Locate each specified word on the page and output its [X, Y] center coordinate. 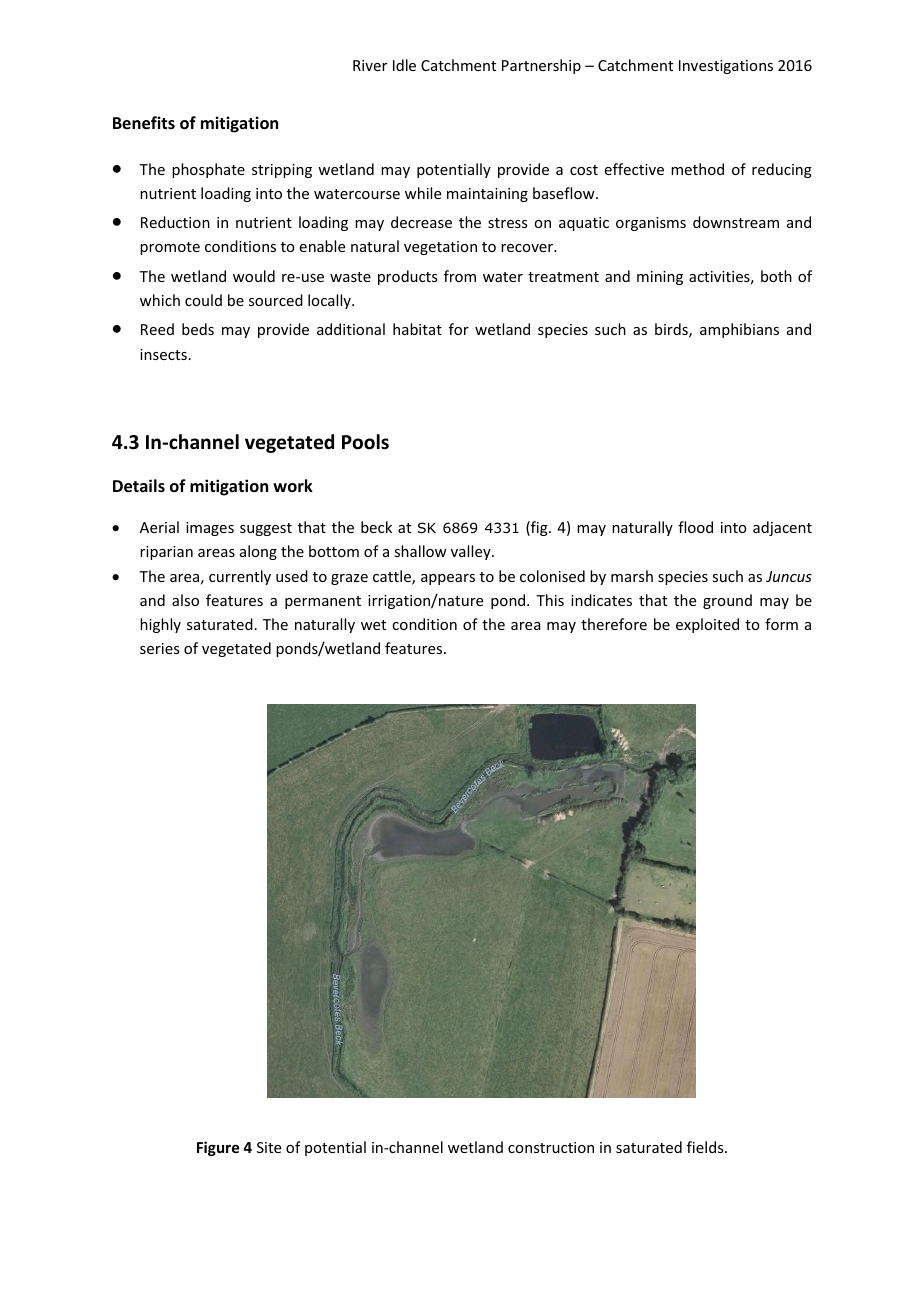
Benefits [144, 123]
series [159, 648]
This [550, 600]
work [293, 485]
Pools [365, 442]
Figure [218, 1148]
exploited [707, 625]
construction [551, 1147]
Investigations [726, 67]
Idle [404, 65]
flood [695, 527]
